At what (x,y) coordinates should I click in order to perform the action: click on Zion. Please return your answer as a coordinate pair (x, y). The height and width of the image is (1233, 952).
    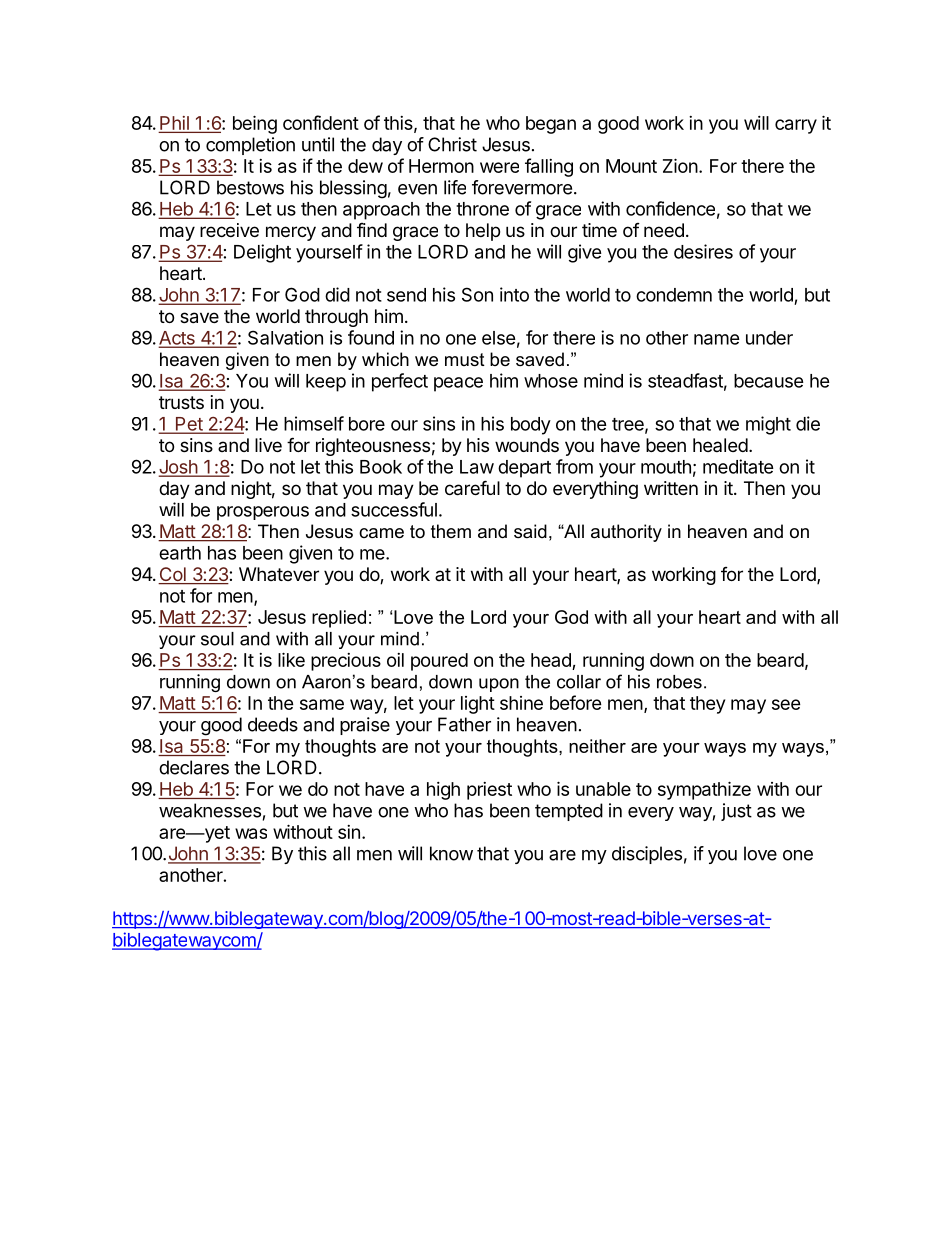
    Looking at the image, I should click on (680, 165).
